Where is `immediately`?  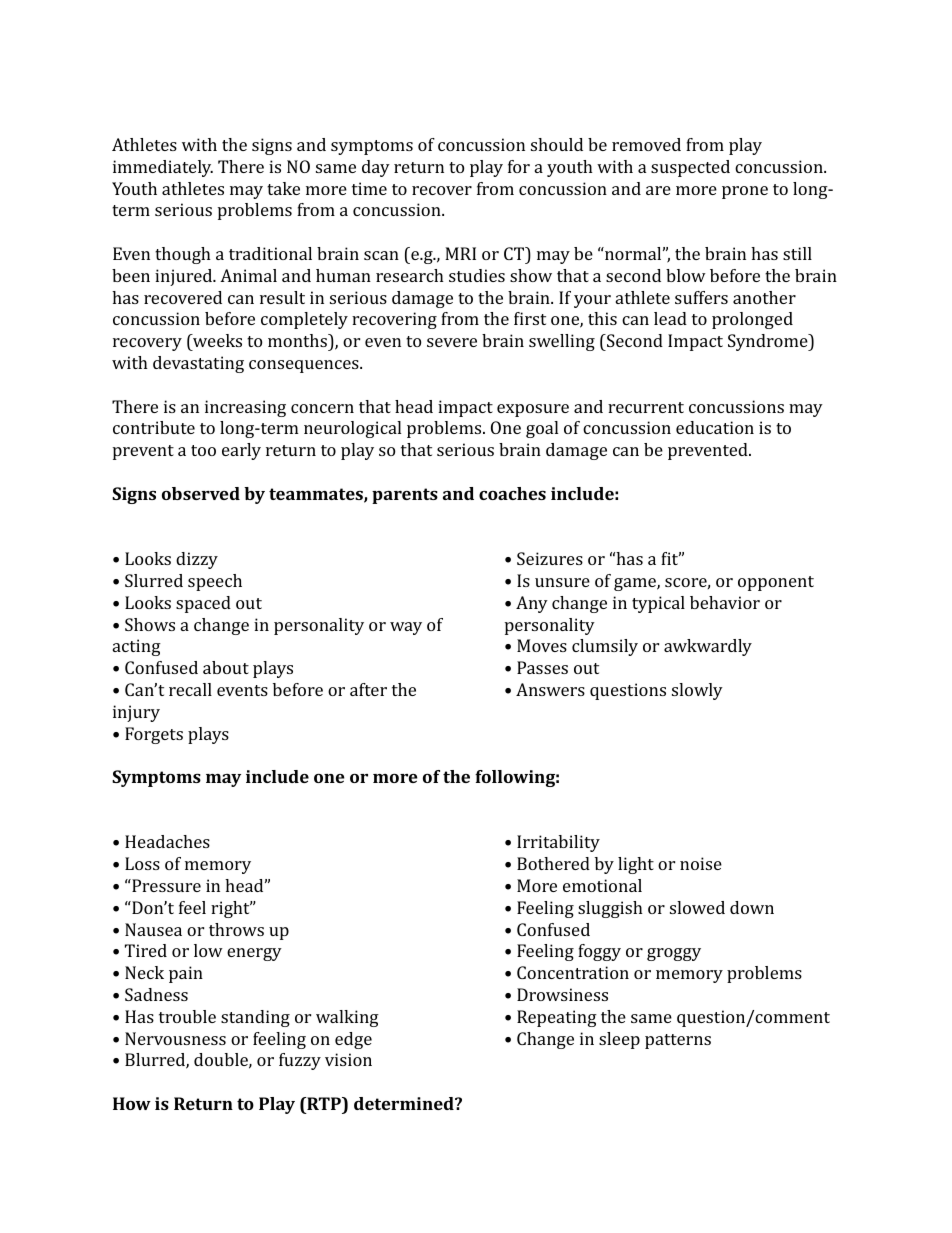 immediately is located at coordinates (163, 168).
